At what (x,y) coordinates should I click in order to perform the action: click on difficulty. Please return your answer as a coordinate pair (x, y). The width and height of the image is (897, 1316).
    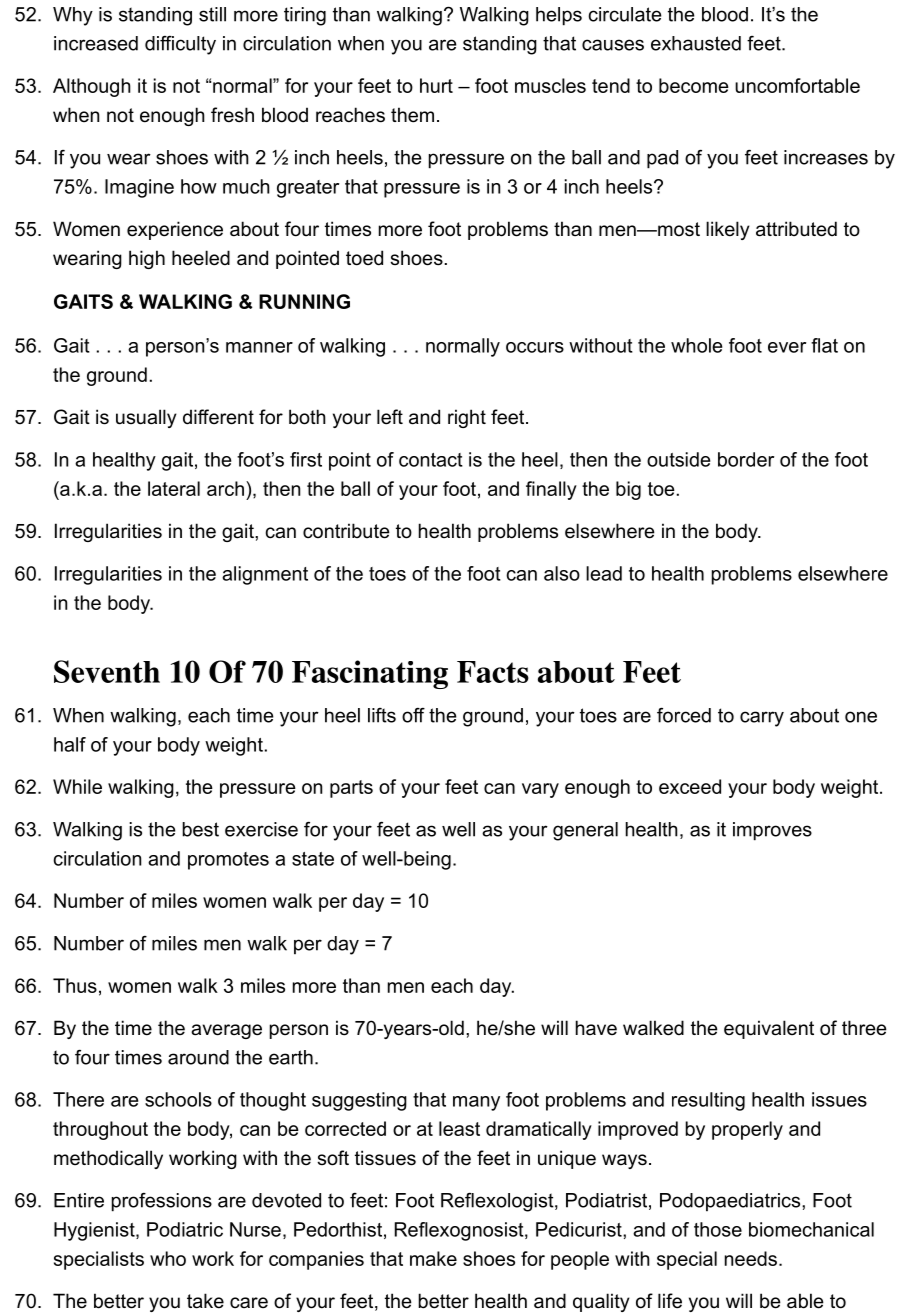
    Looking at the image, I should click on (180, 45).
